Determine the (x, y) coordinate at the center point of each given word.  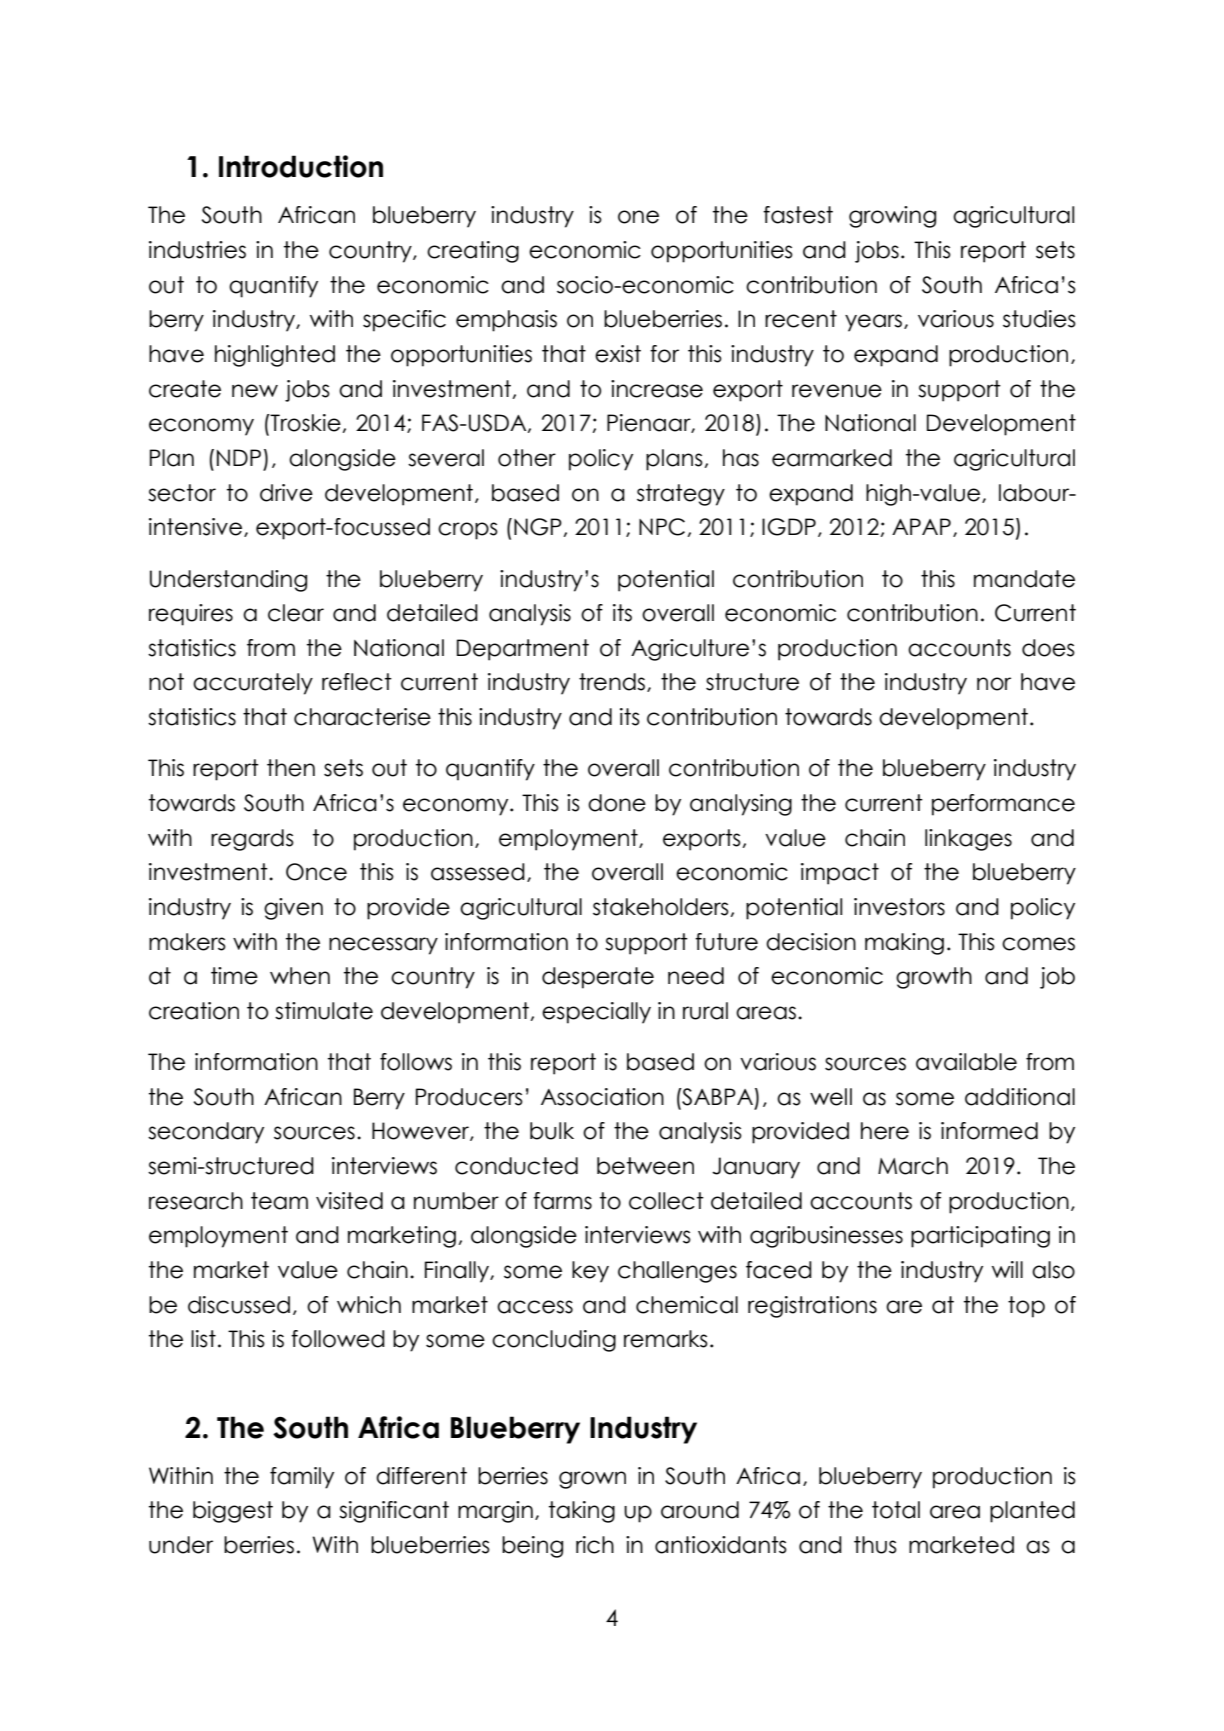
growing (892, 217)
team (279, 1201)
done (617, 803)
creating (473, 252)
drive (286, 493)
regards (252, 840)
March (913, 1166)
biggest (233, 1512)
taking (582, 1512)
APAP (921, 526)
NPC (662, 527)
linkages (968, 840)
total (896, 1510)
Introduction (301, 166)
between (645, 1166)
